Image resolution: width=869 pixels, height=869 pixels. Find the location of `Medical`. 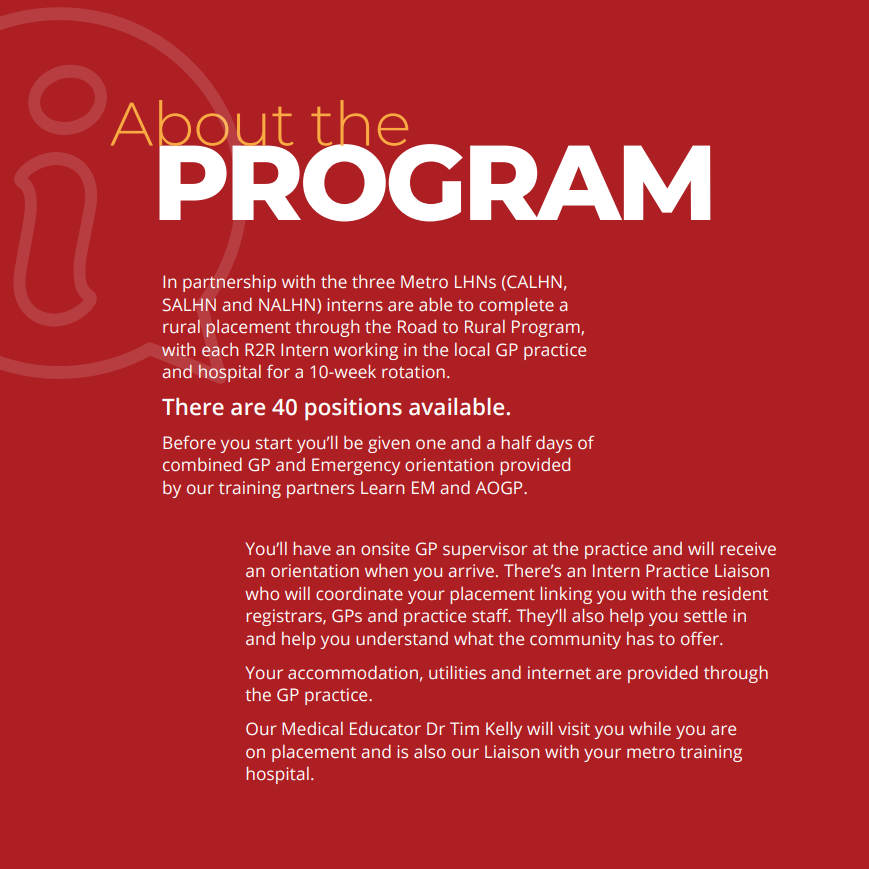

Medical is located at coordinates (312, 728).
